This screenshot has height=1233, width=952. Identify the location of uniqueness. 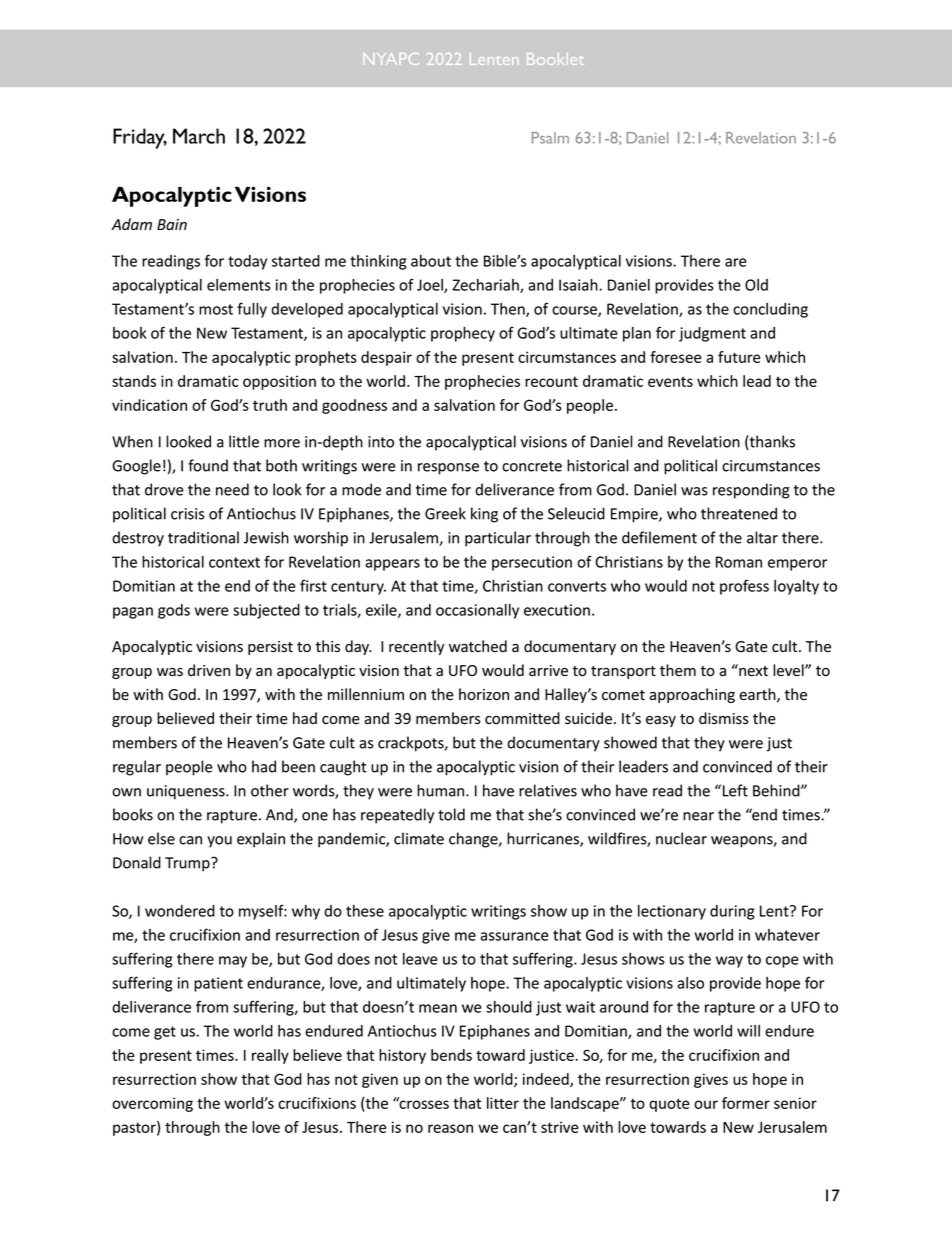
(187, 792).
